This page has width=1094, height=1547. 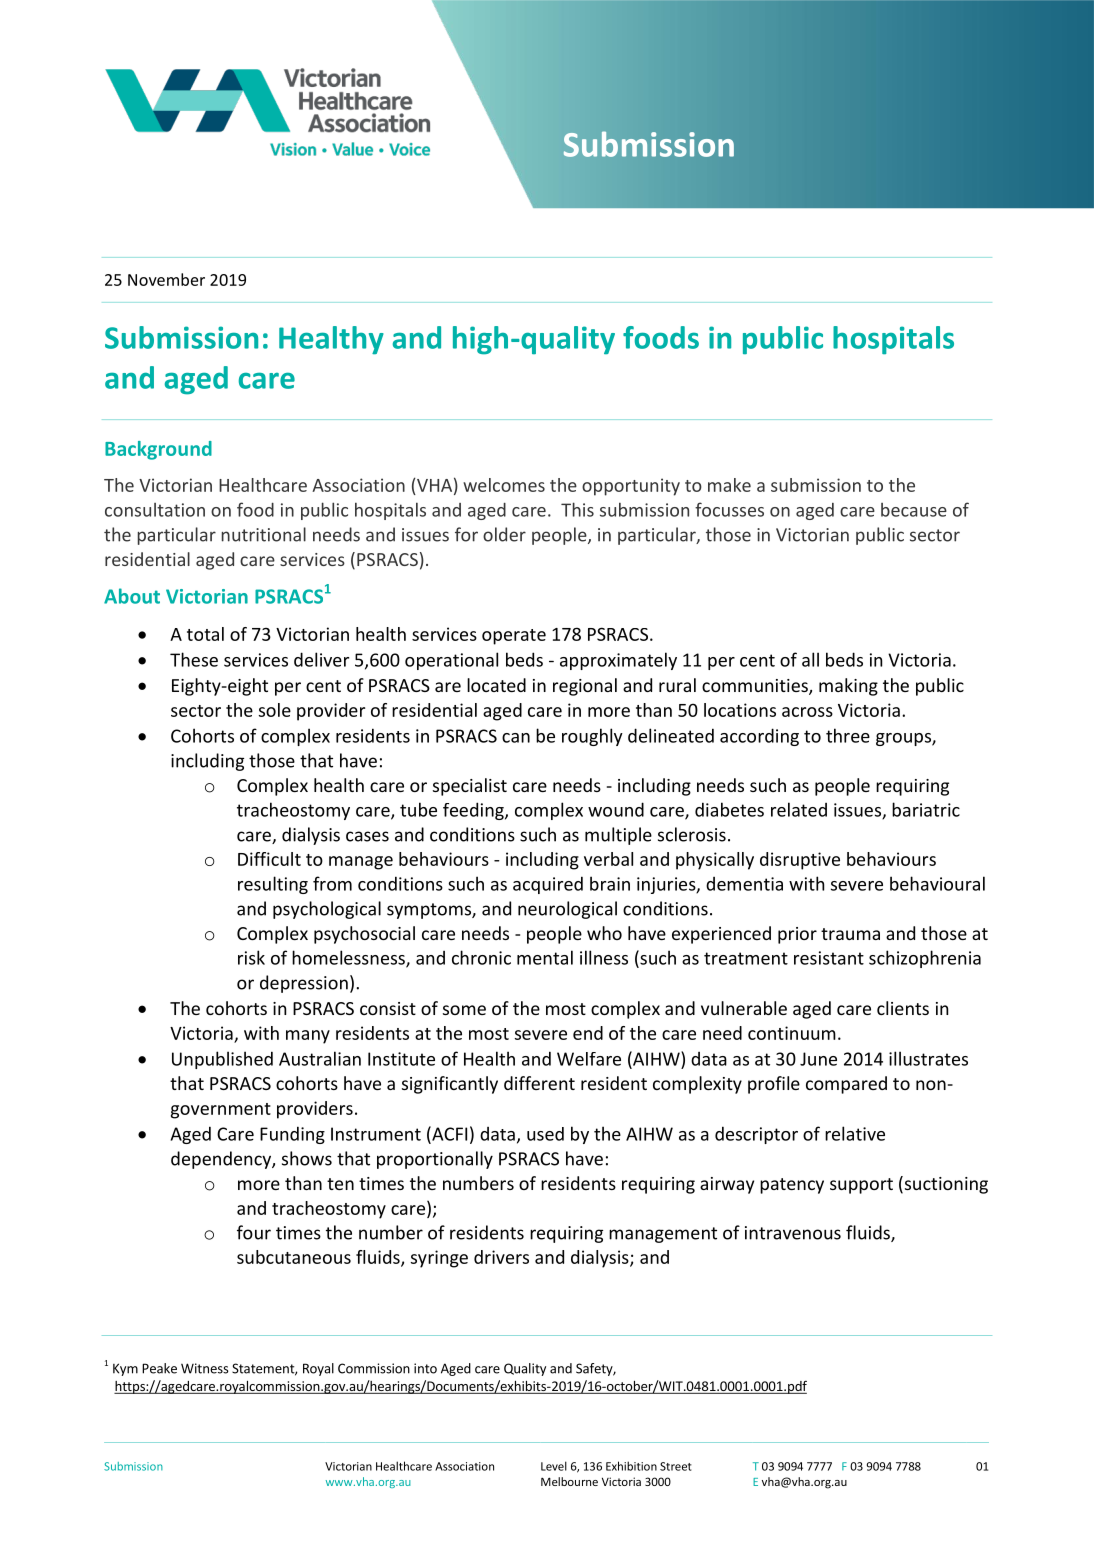 I want to click on risk, so click(x=251, y=957).
